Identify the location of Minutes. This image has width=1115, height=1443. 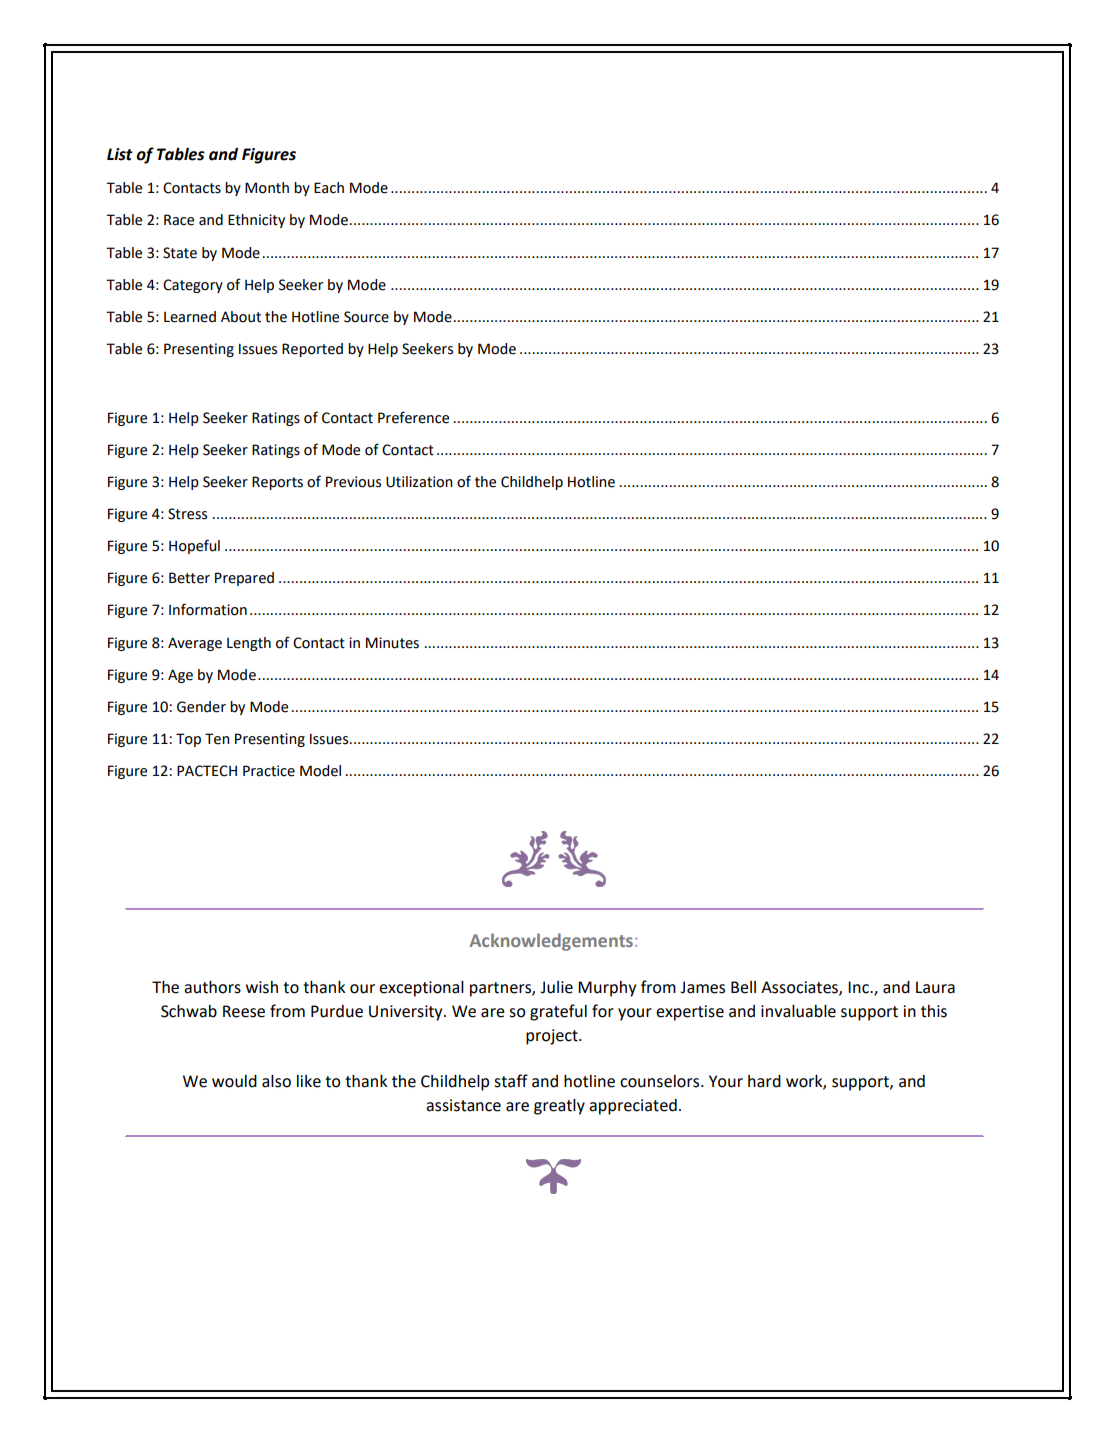
(392, 643).
